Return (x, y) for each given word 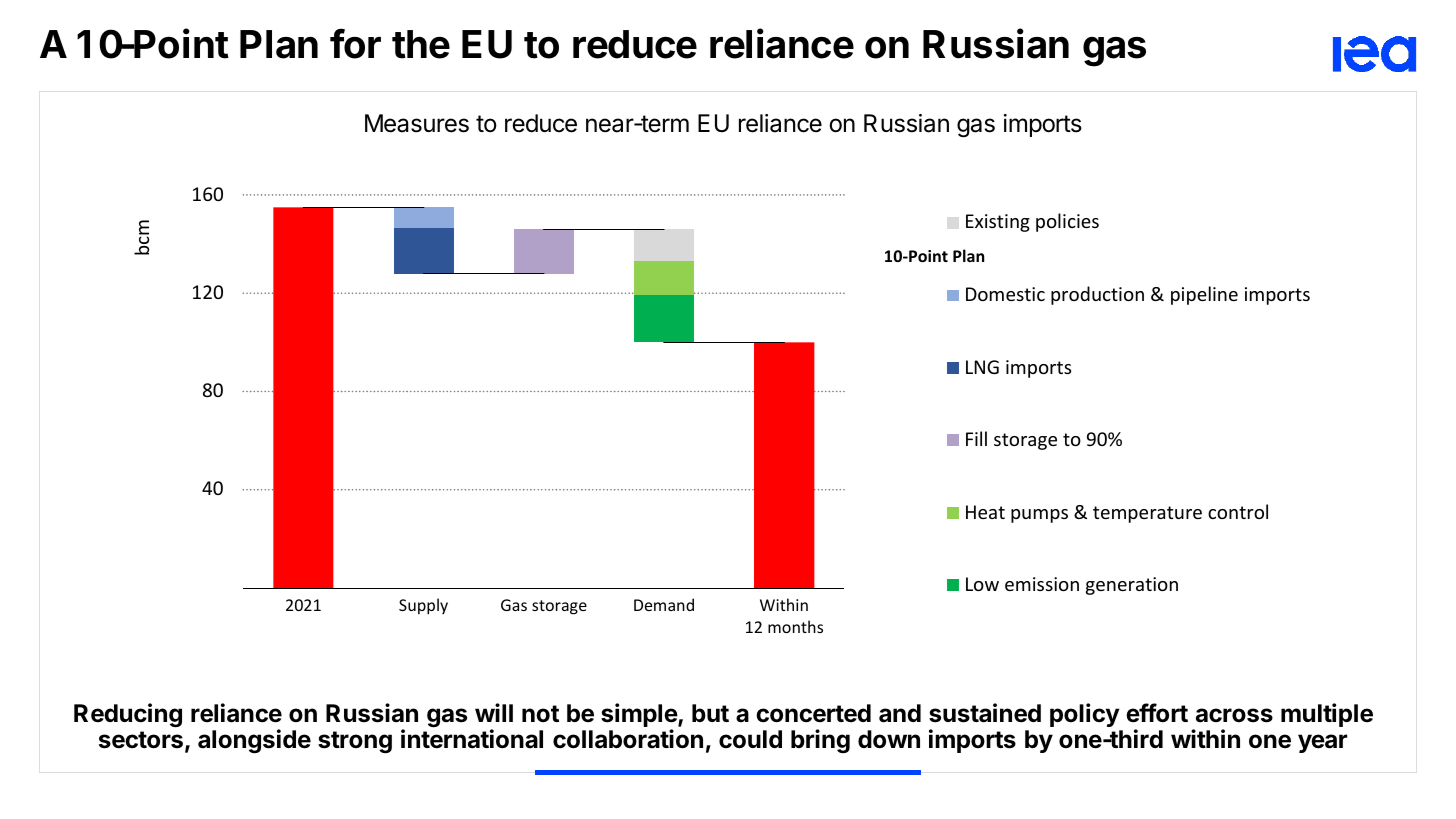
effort (1157, 713)
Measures (417, 123)
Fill (976, 438)
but (710, 713)
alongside (254, 741)
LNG (982, 367)
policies (1067, 222)
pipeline (1204, 295)
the (421, 44)
